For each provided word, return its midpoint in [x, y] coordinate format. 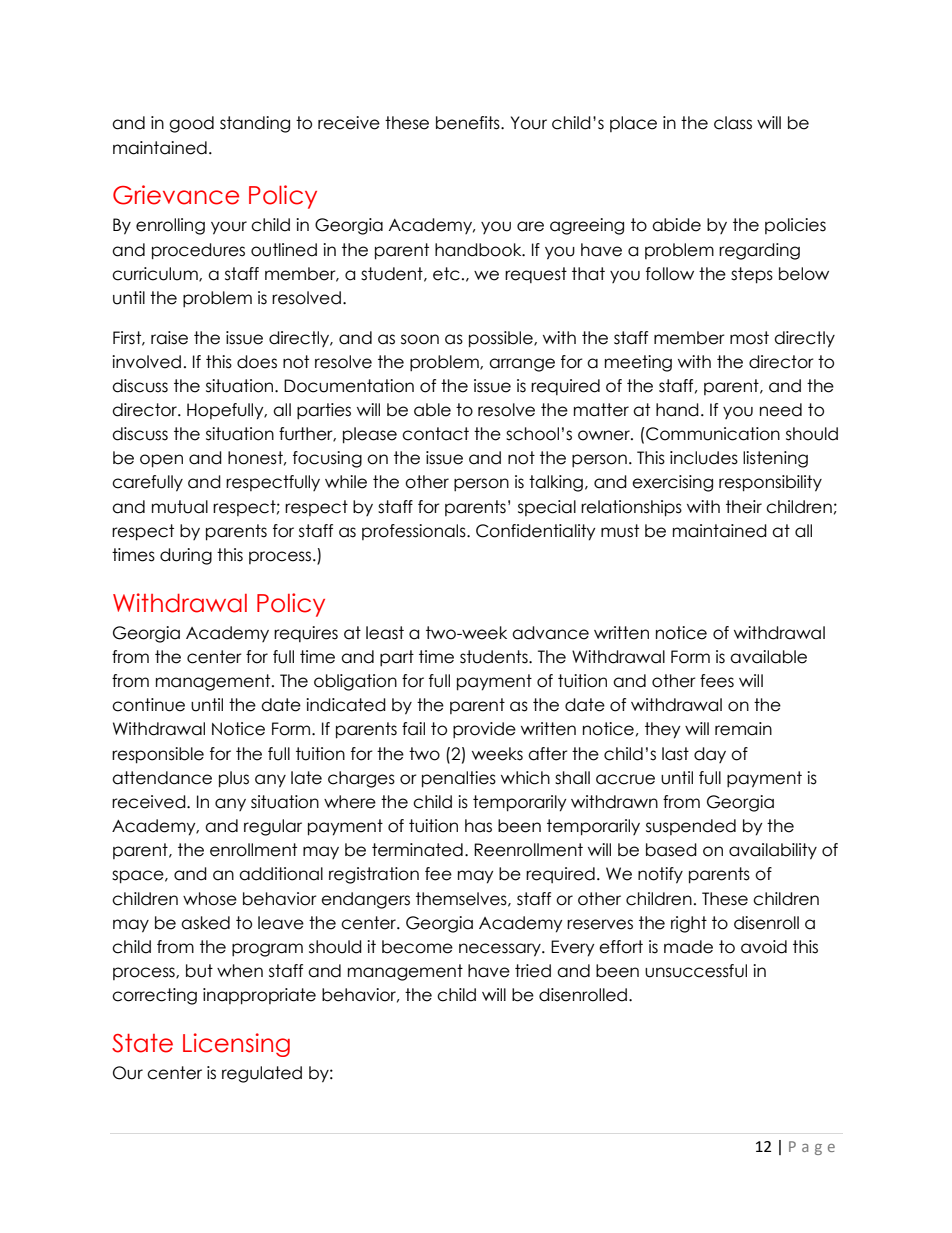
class [733, 123]
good [191, 124]
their [744, 507]
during [186, 556]
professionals [415, 532]
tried [533, 971]
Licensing [236, 1045]
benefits [469, 123]
